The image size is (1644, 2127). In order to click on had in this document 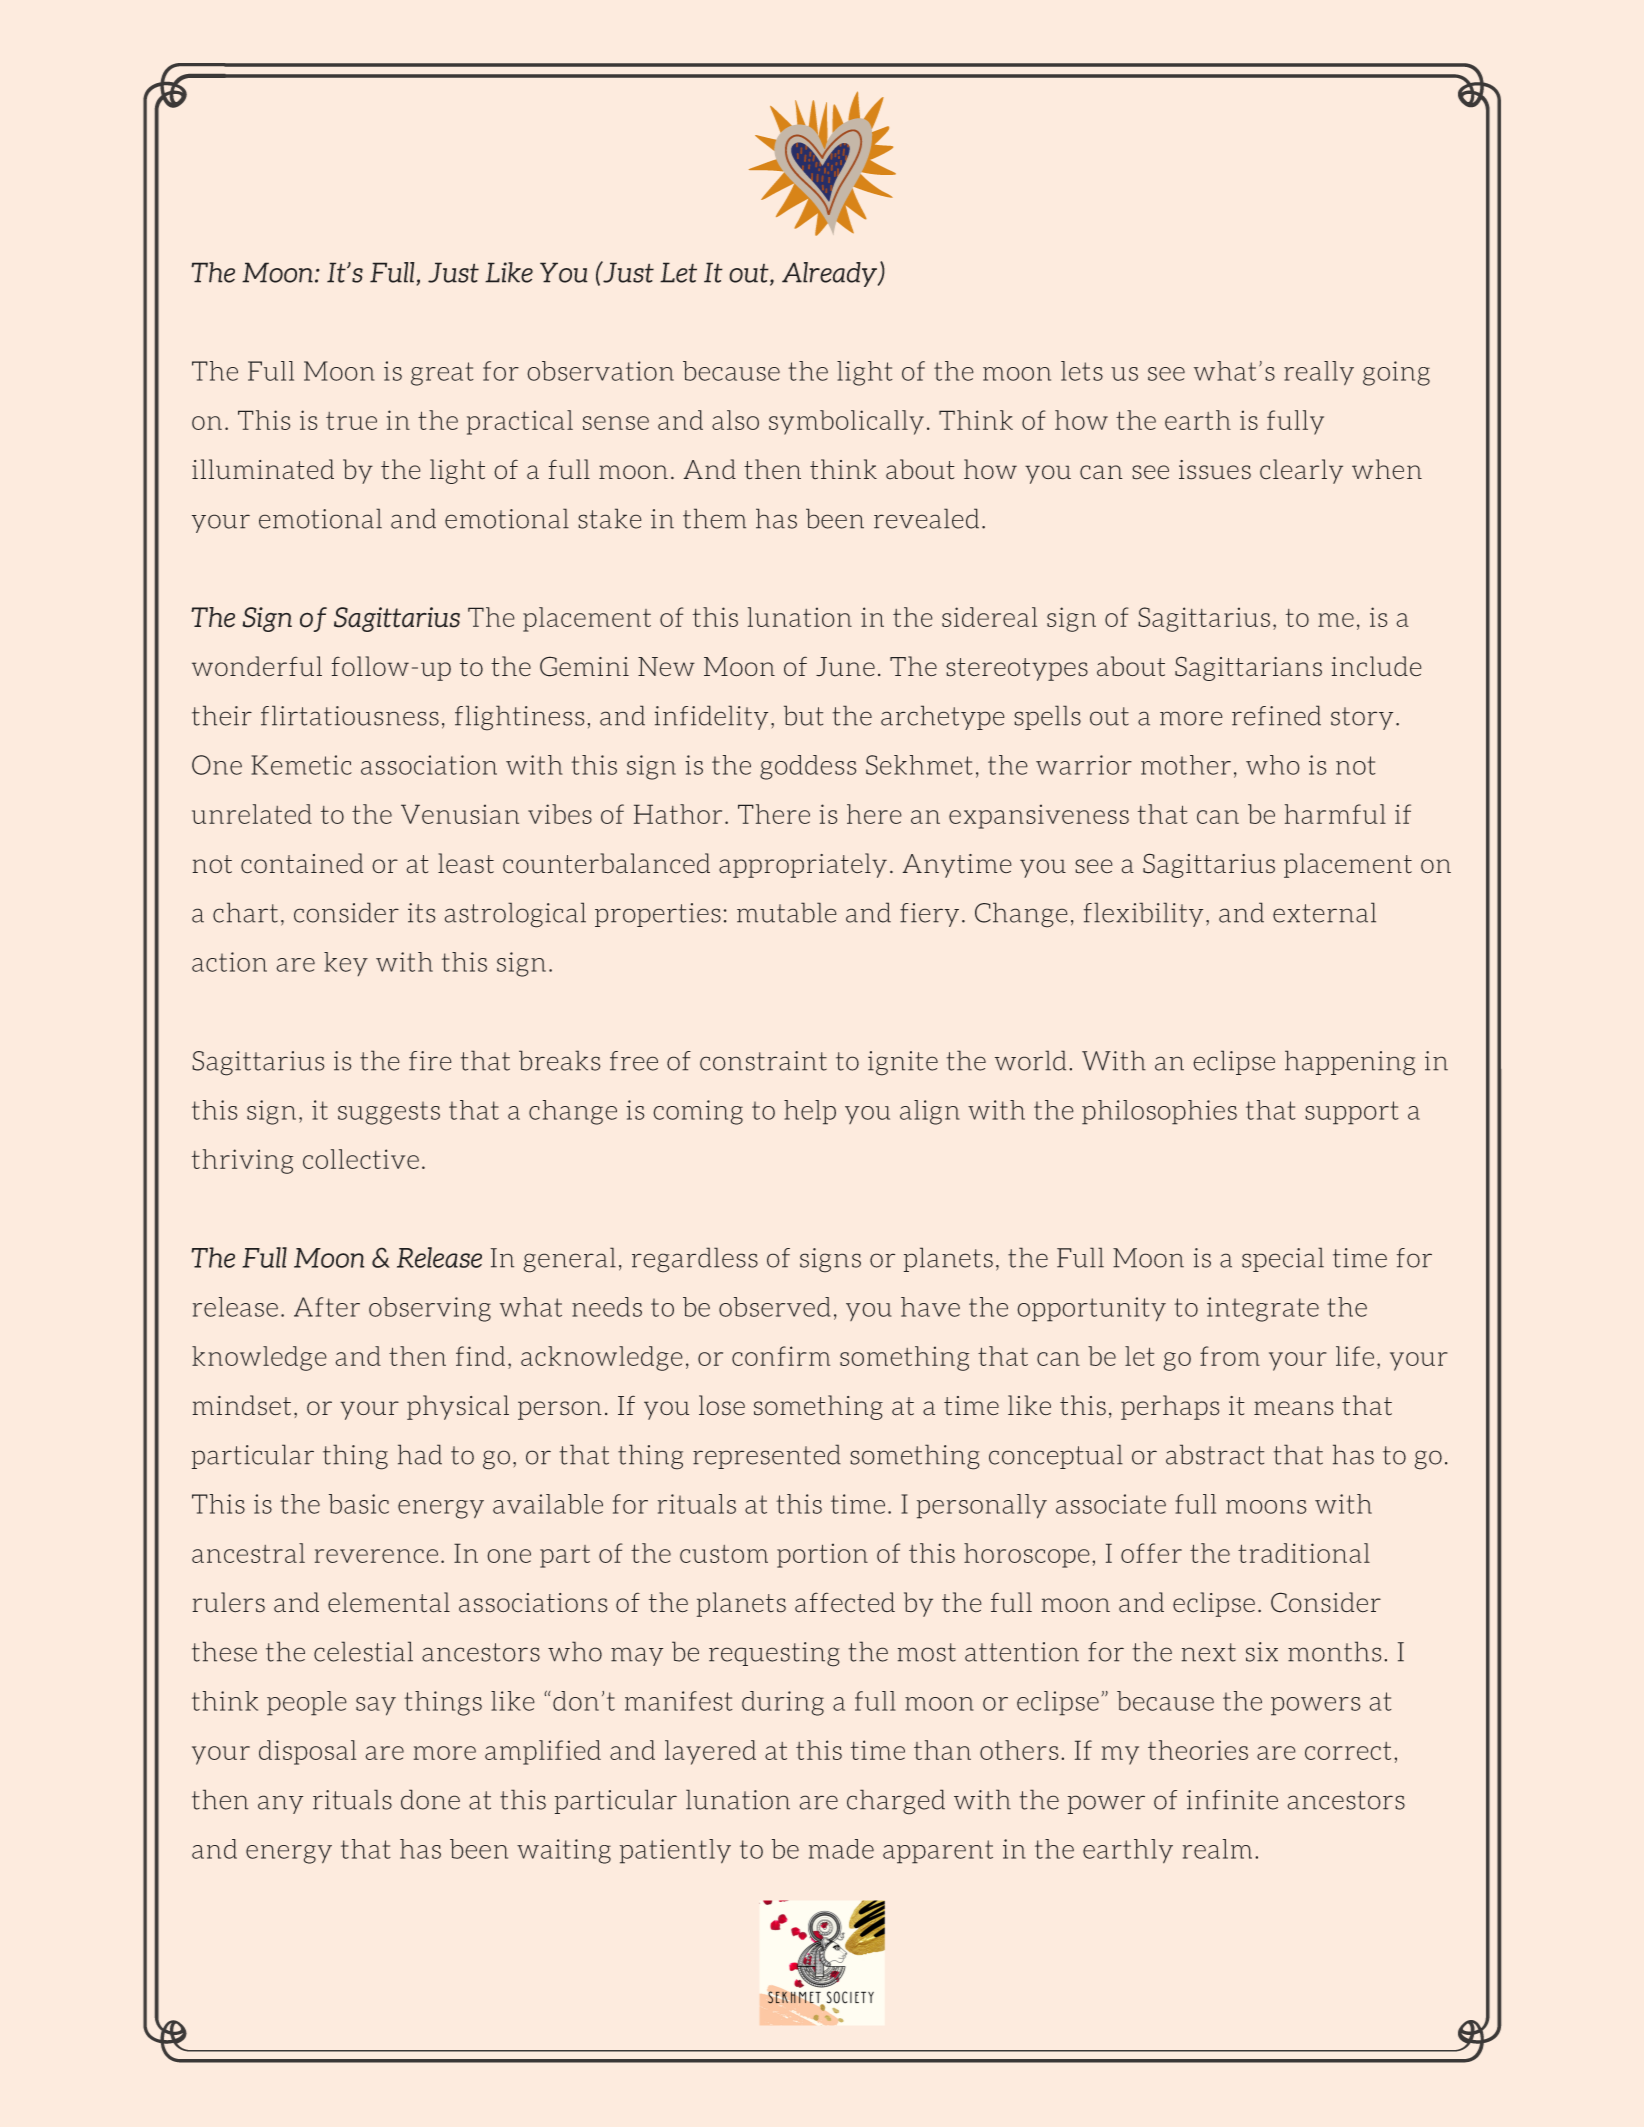, I will do `click(420, 1454)`.
